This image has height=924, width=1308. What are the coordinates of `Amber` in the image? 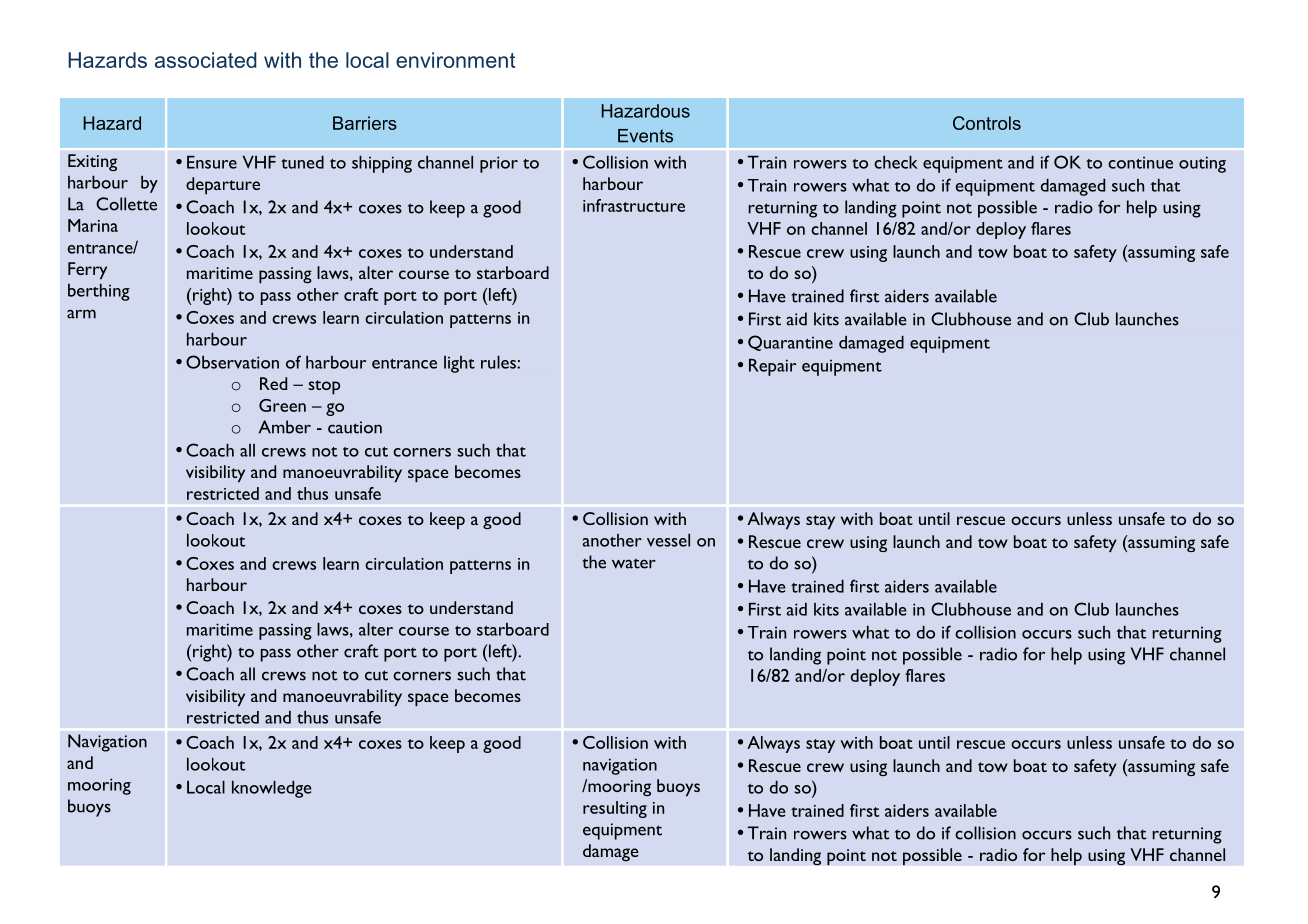 It's located at (285, 427).
